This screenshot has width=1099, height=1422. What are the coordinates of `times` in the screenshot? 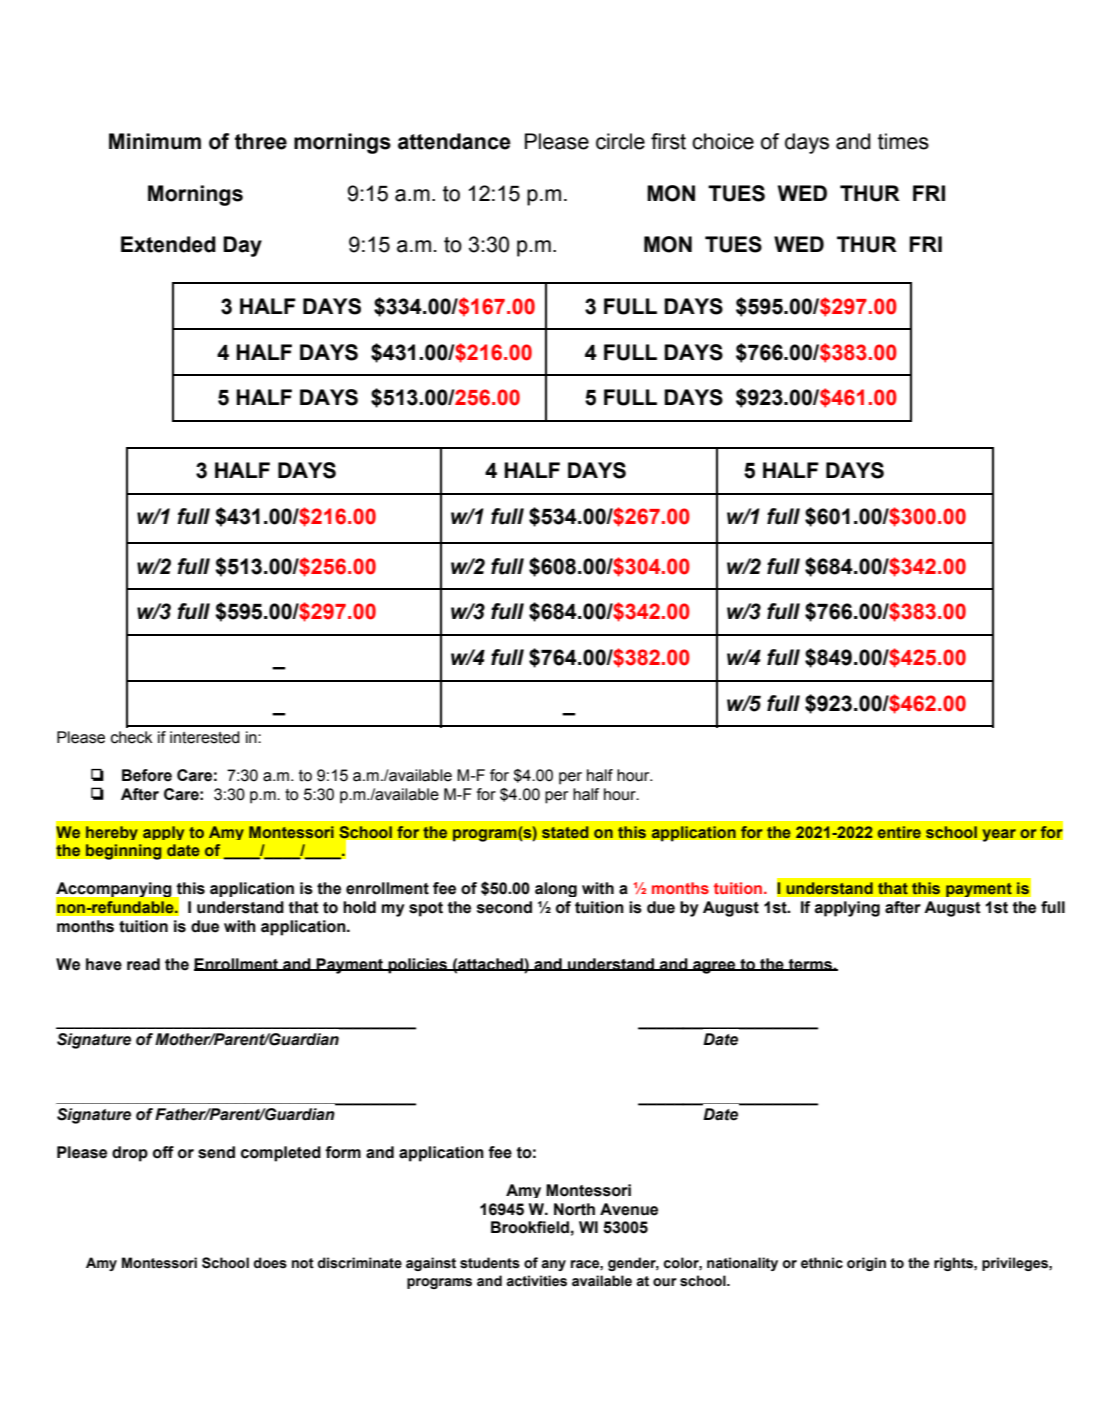 It's located at (903, 141).
